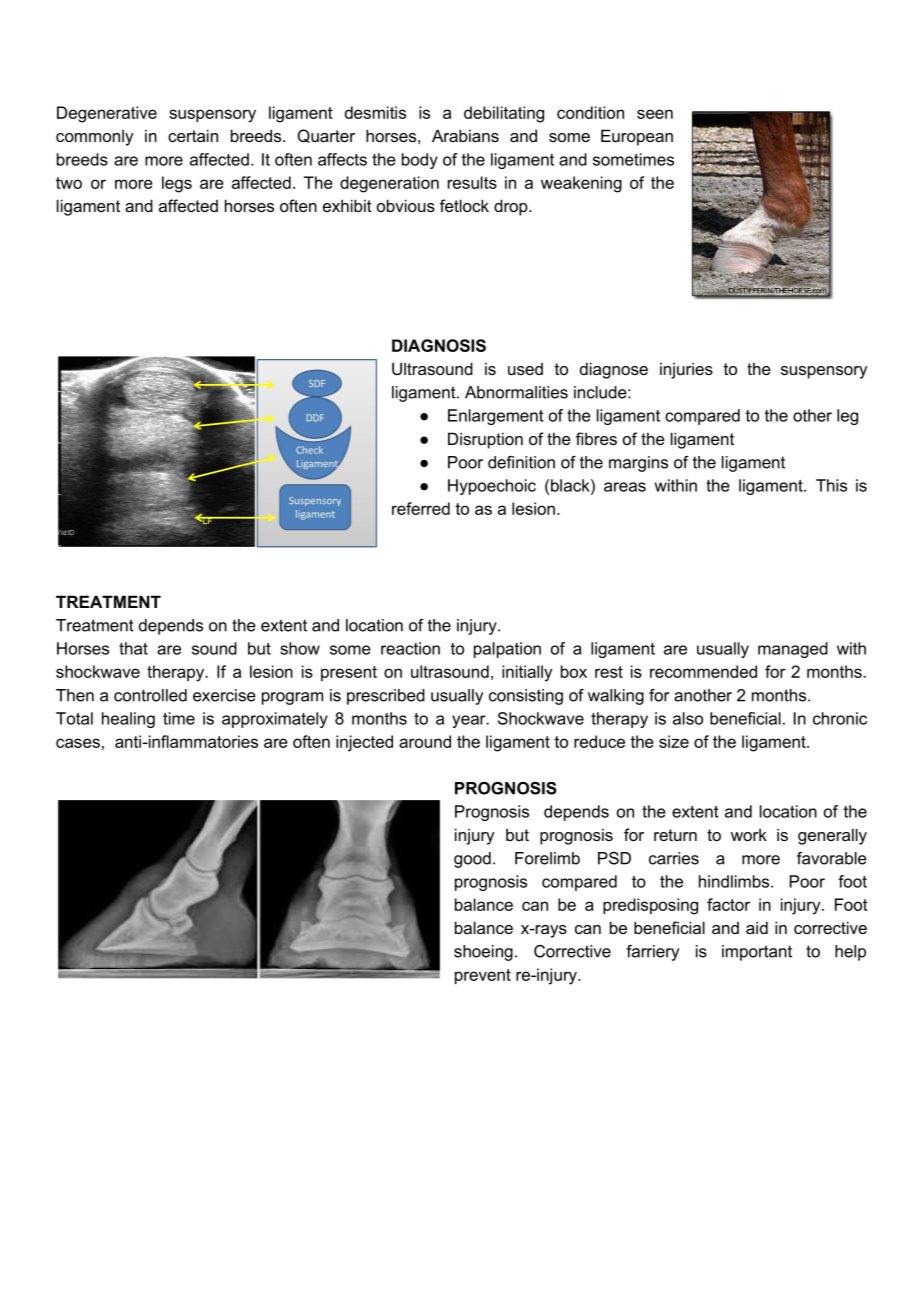 The image size is (924, 1308). What do you see at coordinates (483, 976) in the image?
I see `prevent` at bounding box center [483, 976].
